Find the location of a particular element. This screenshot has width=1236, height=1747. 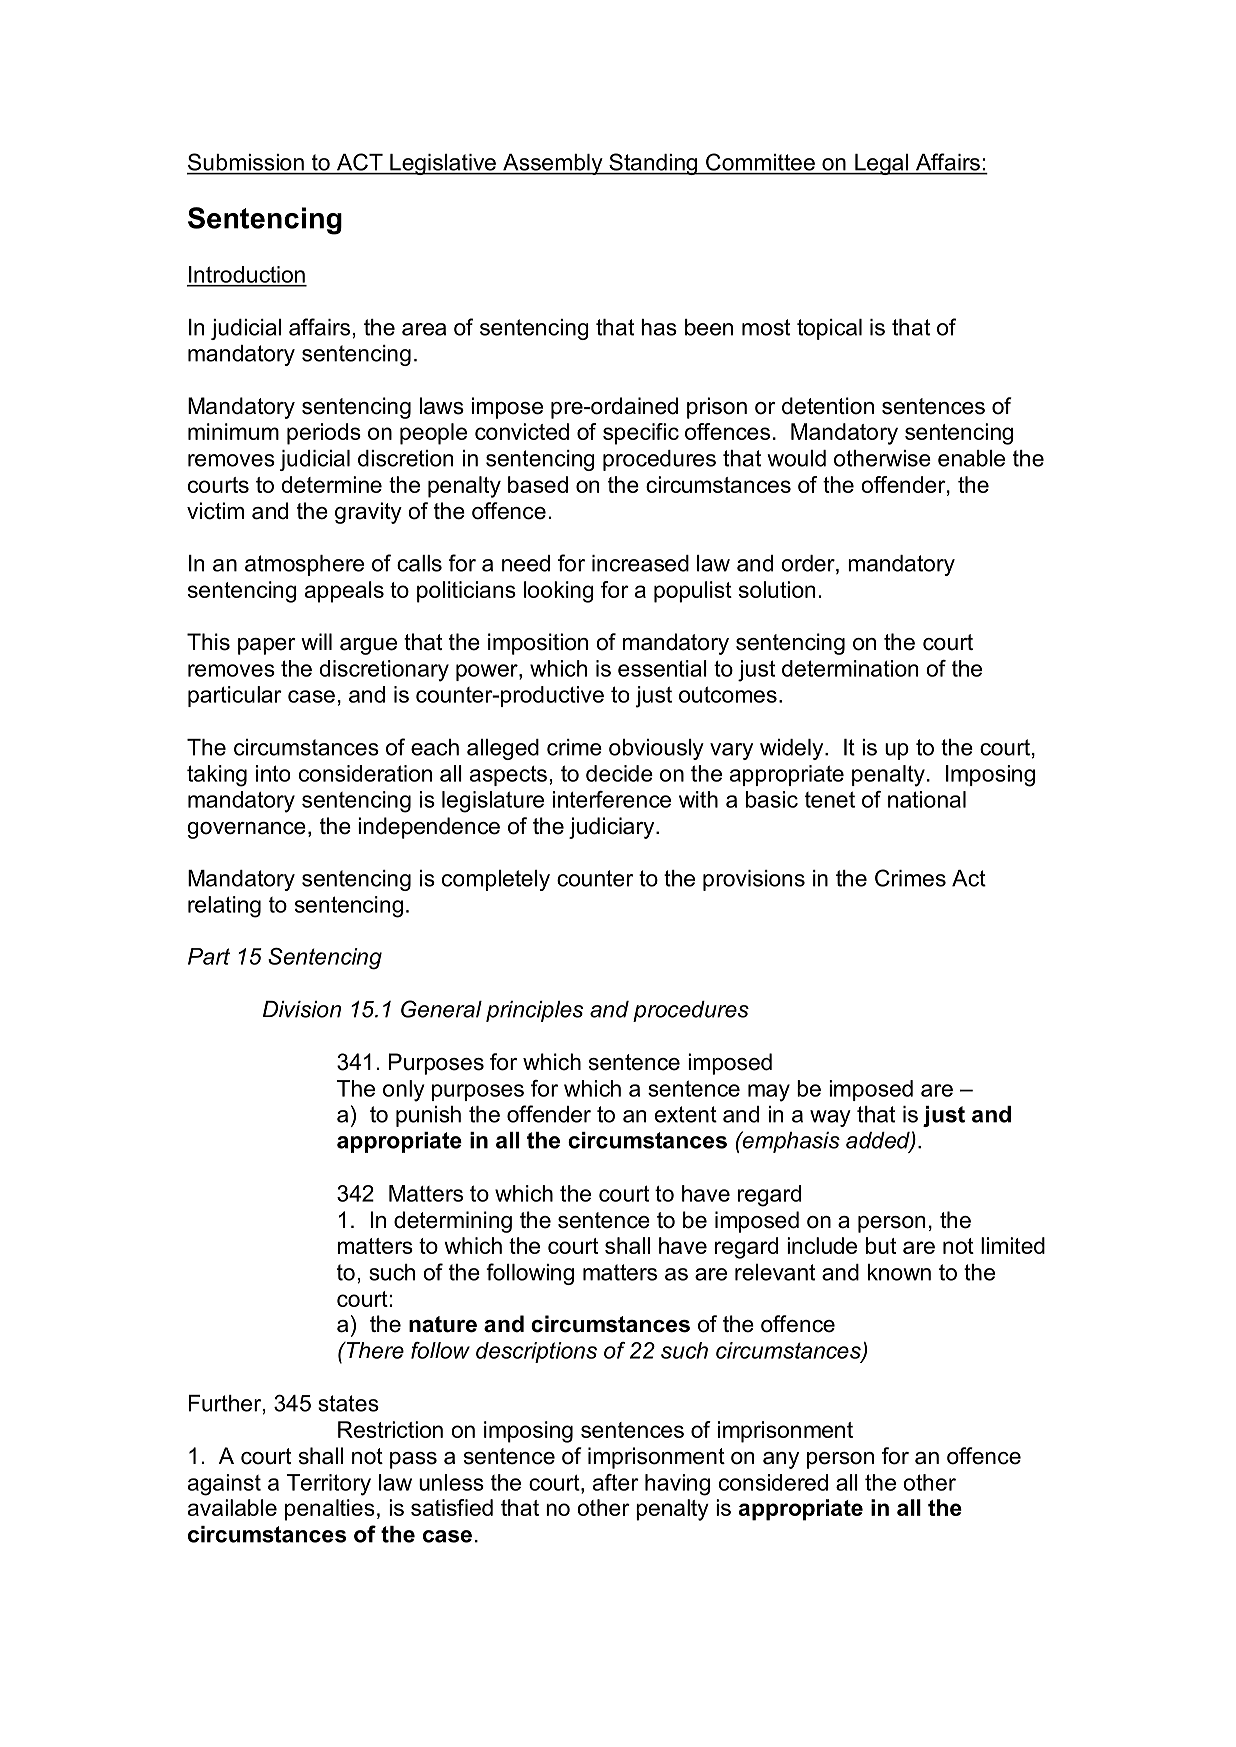

Legal is located at coordinates (882, 164).
